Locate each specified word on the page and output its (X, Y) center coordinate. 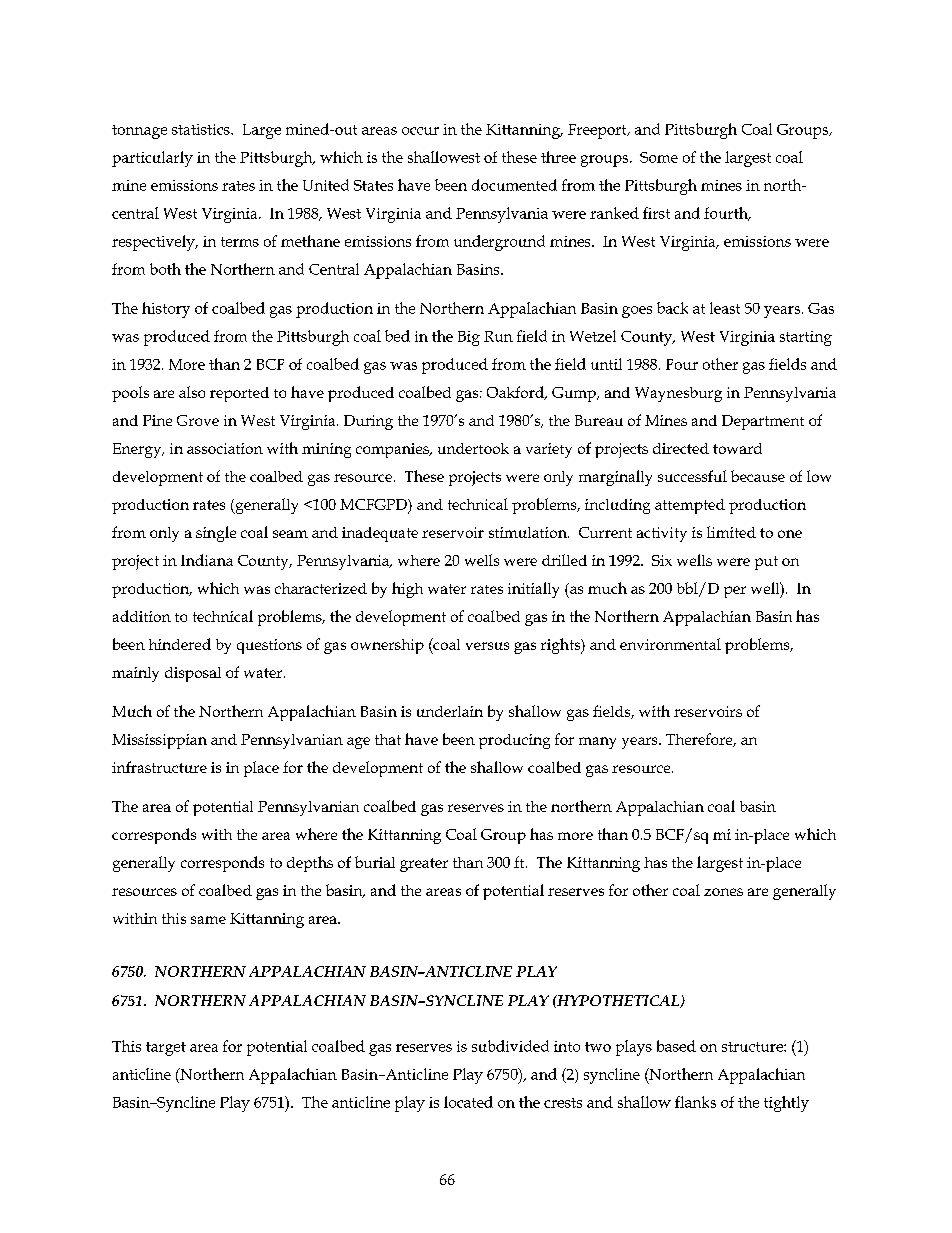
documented (514, 185)
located (468, 1102)
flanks (695, 1102)
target (166, 1049)
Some (659, 157)
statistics (202, 129)
